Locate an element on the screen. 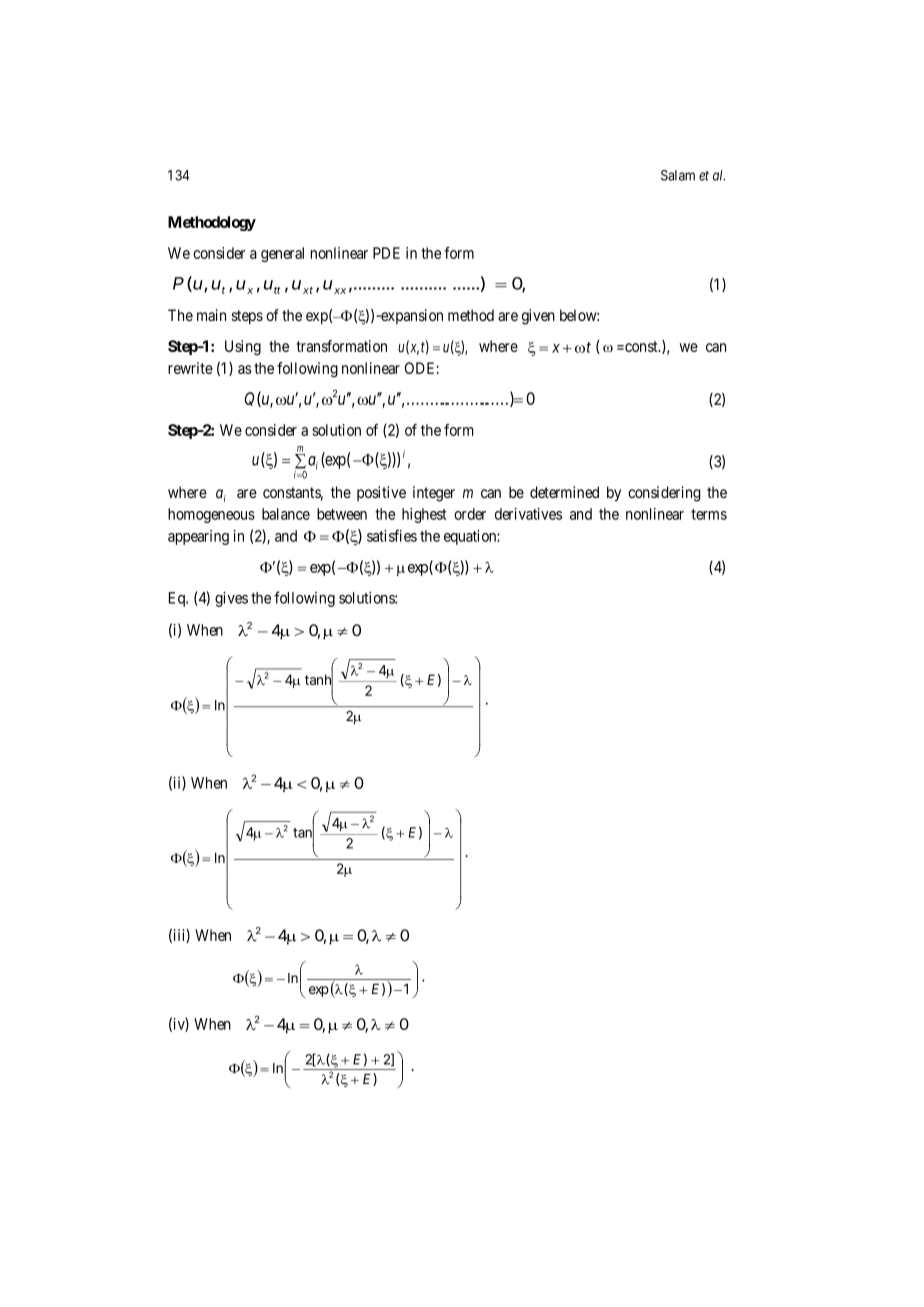 The image size is (924, 1307). integer is located at coordinates (434, 494).
